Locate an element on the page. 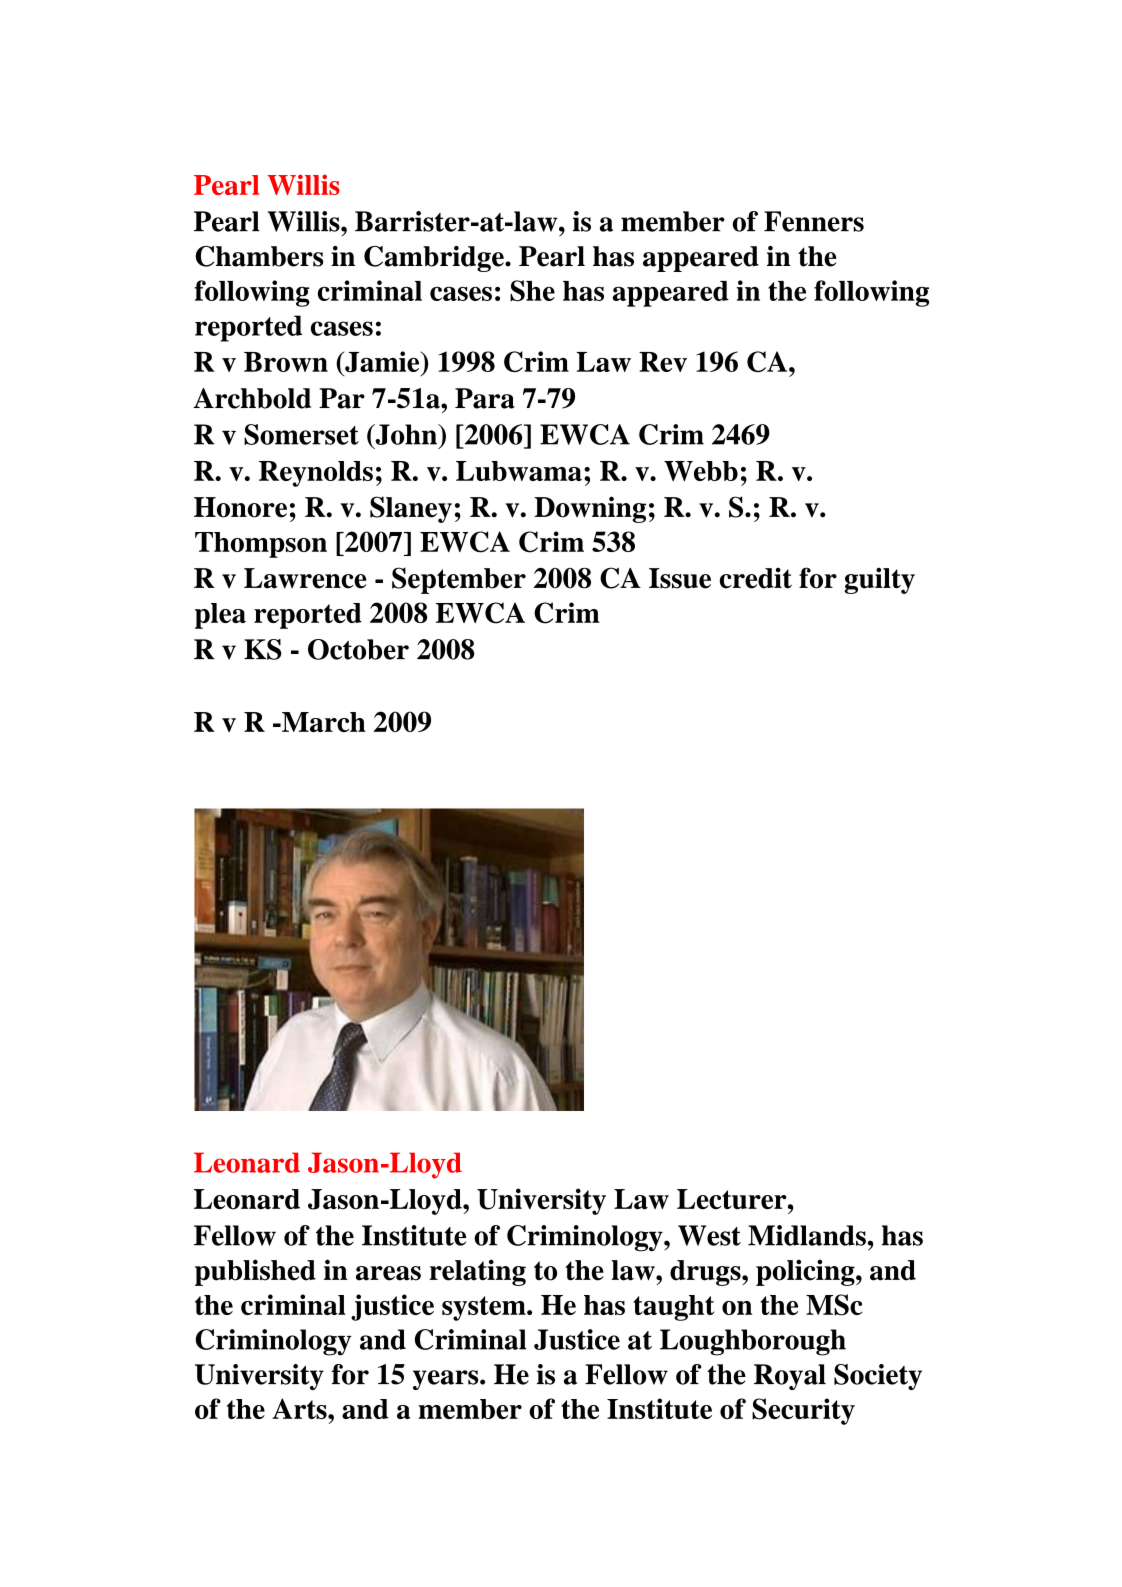 The width and height of the image is (1122, 1587). Rev is located at coordinates (663, 362).
